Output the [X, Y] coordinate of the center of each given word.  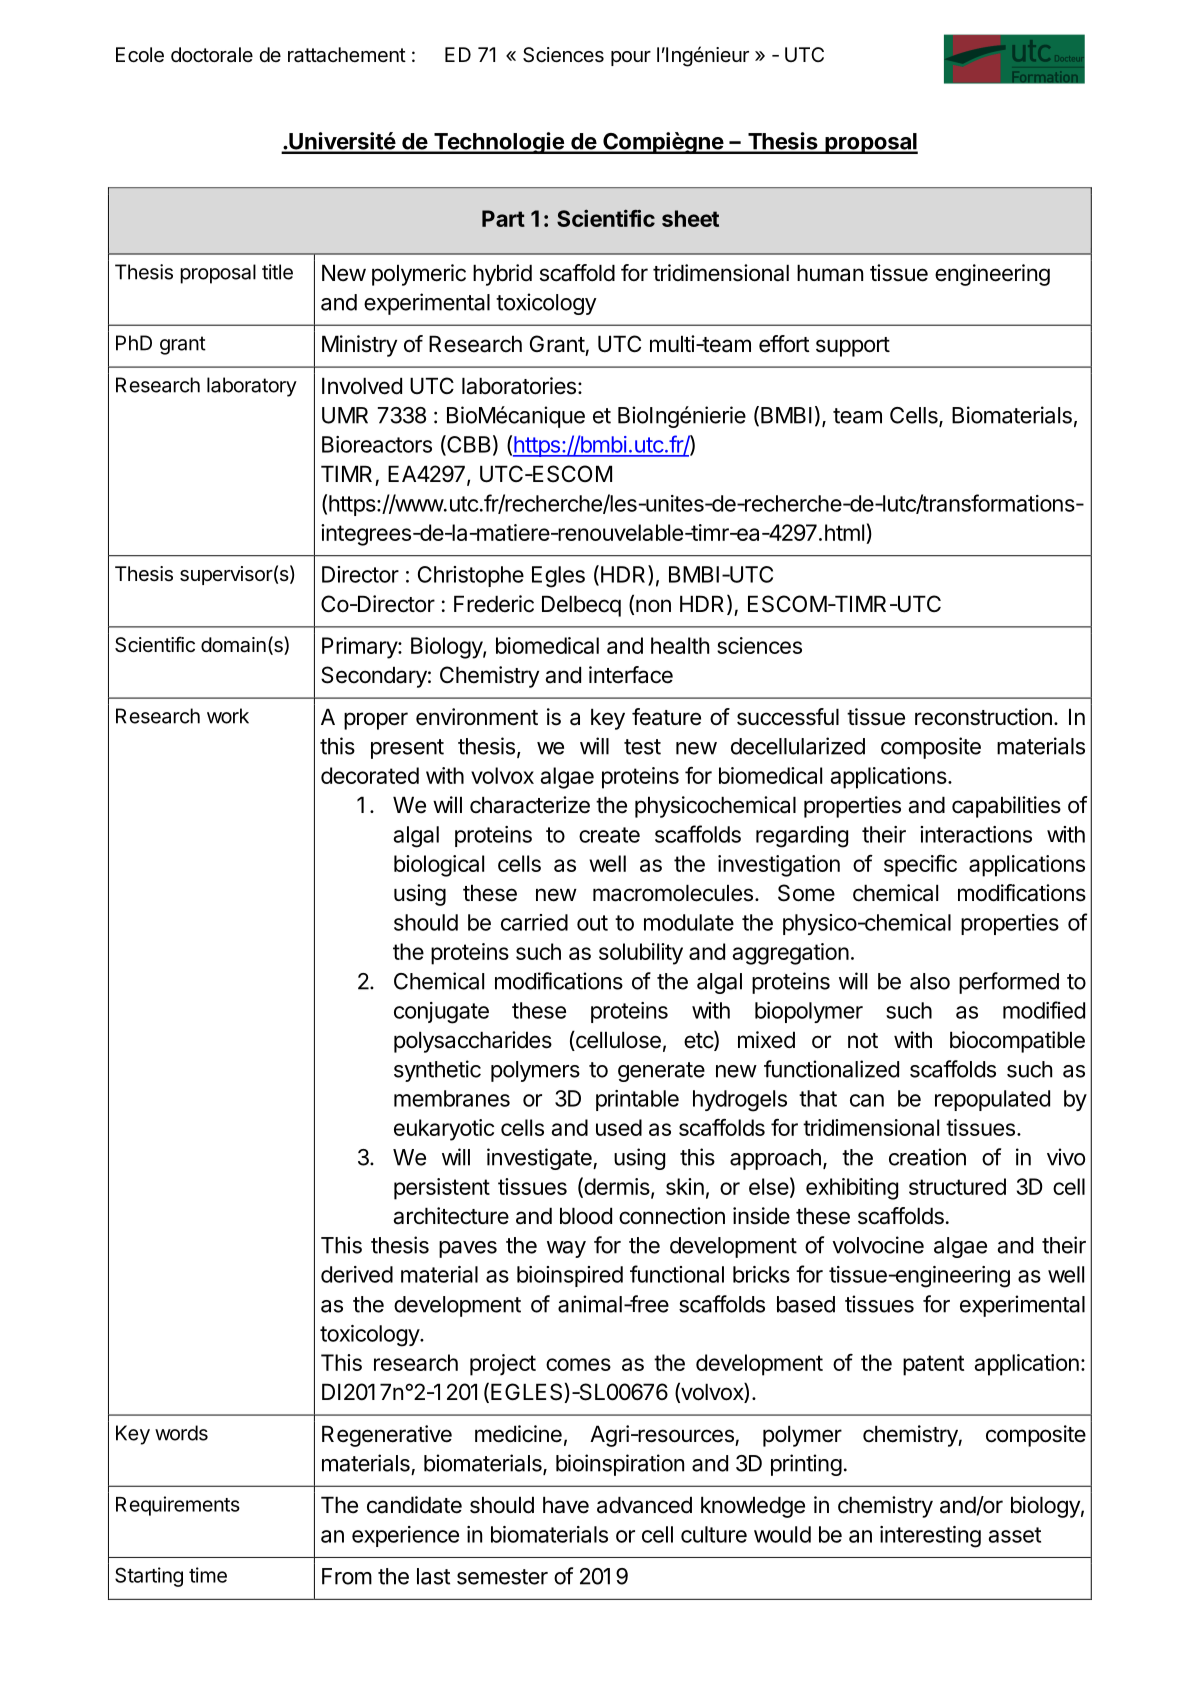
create [609, 835]
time [208, 1575]
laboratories [519, 386]
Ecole [140, 55]
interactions [976, 834]
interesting [930, 1537]
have [566, 1505]
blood [586, 1216]
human [830, 273]
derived [357, 1274]
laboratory [252, 387]
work [228, 716]
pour [631, 58]
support [853, 347]
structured [957, 1186]
